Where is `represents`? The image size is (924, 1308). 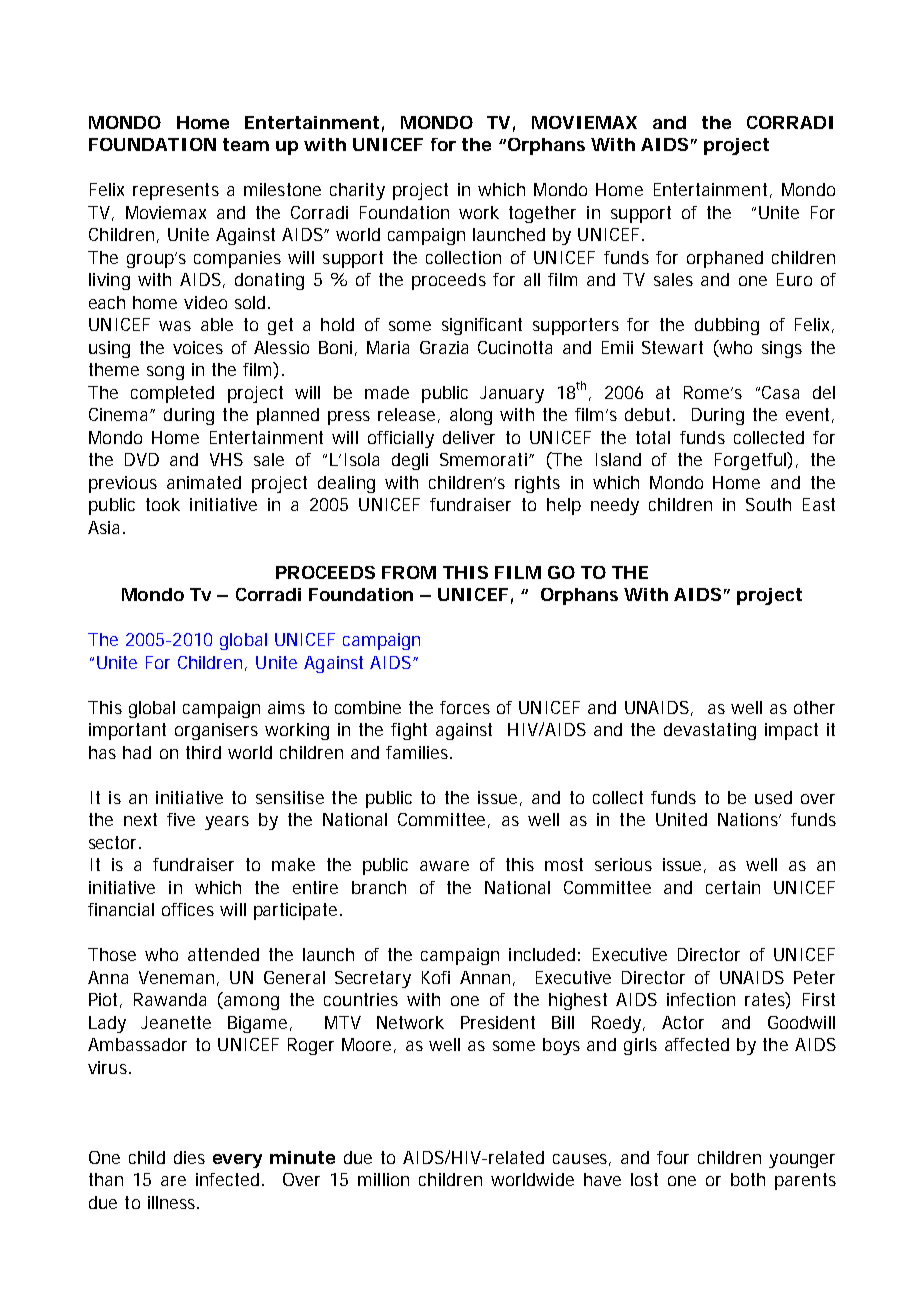
represents is located at coordinates (176, 191).
